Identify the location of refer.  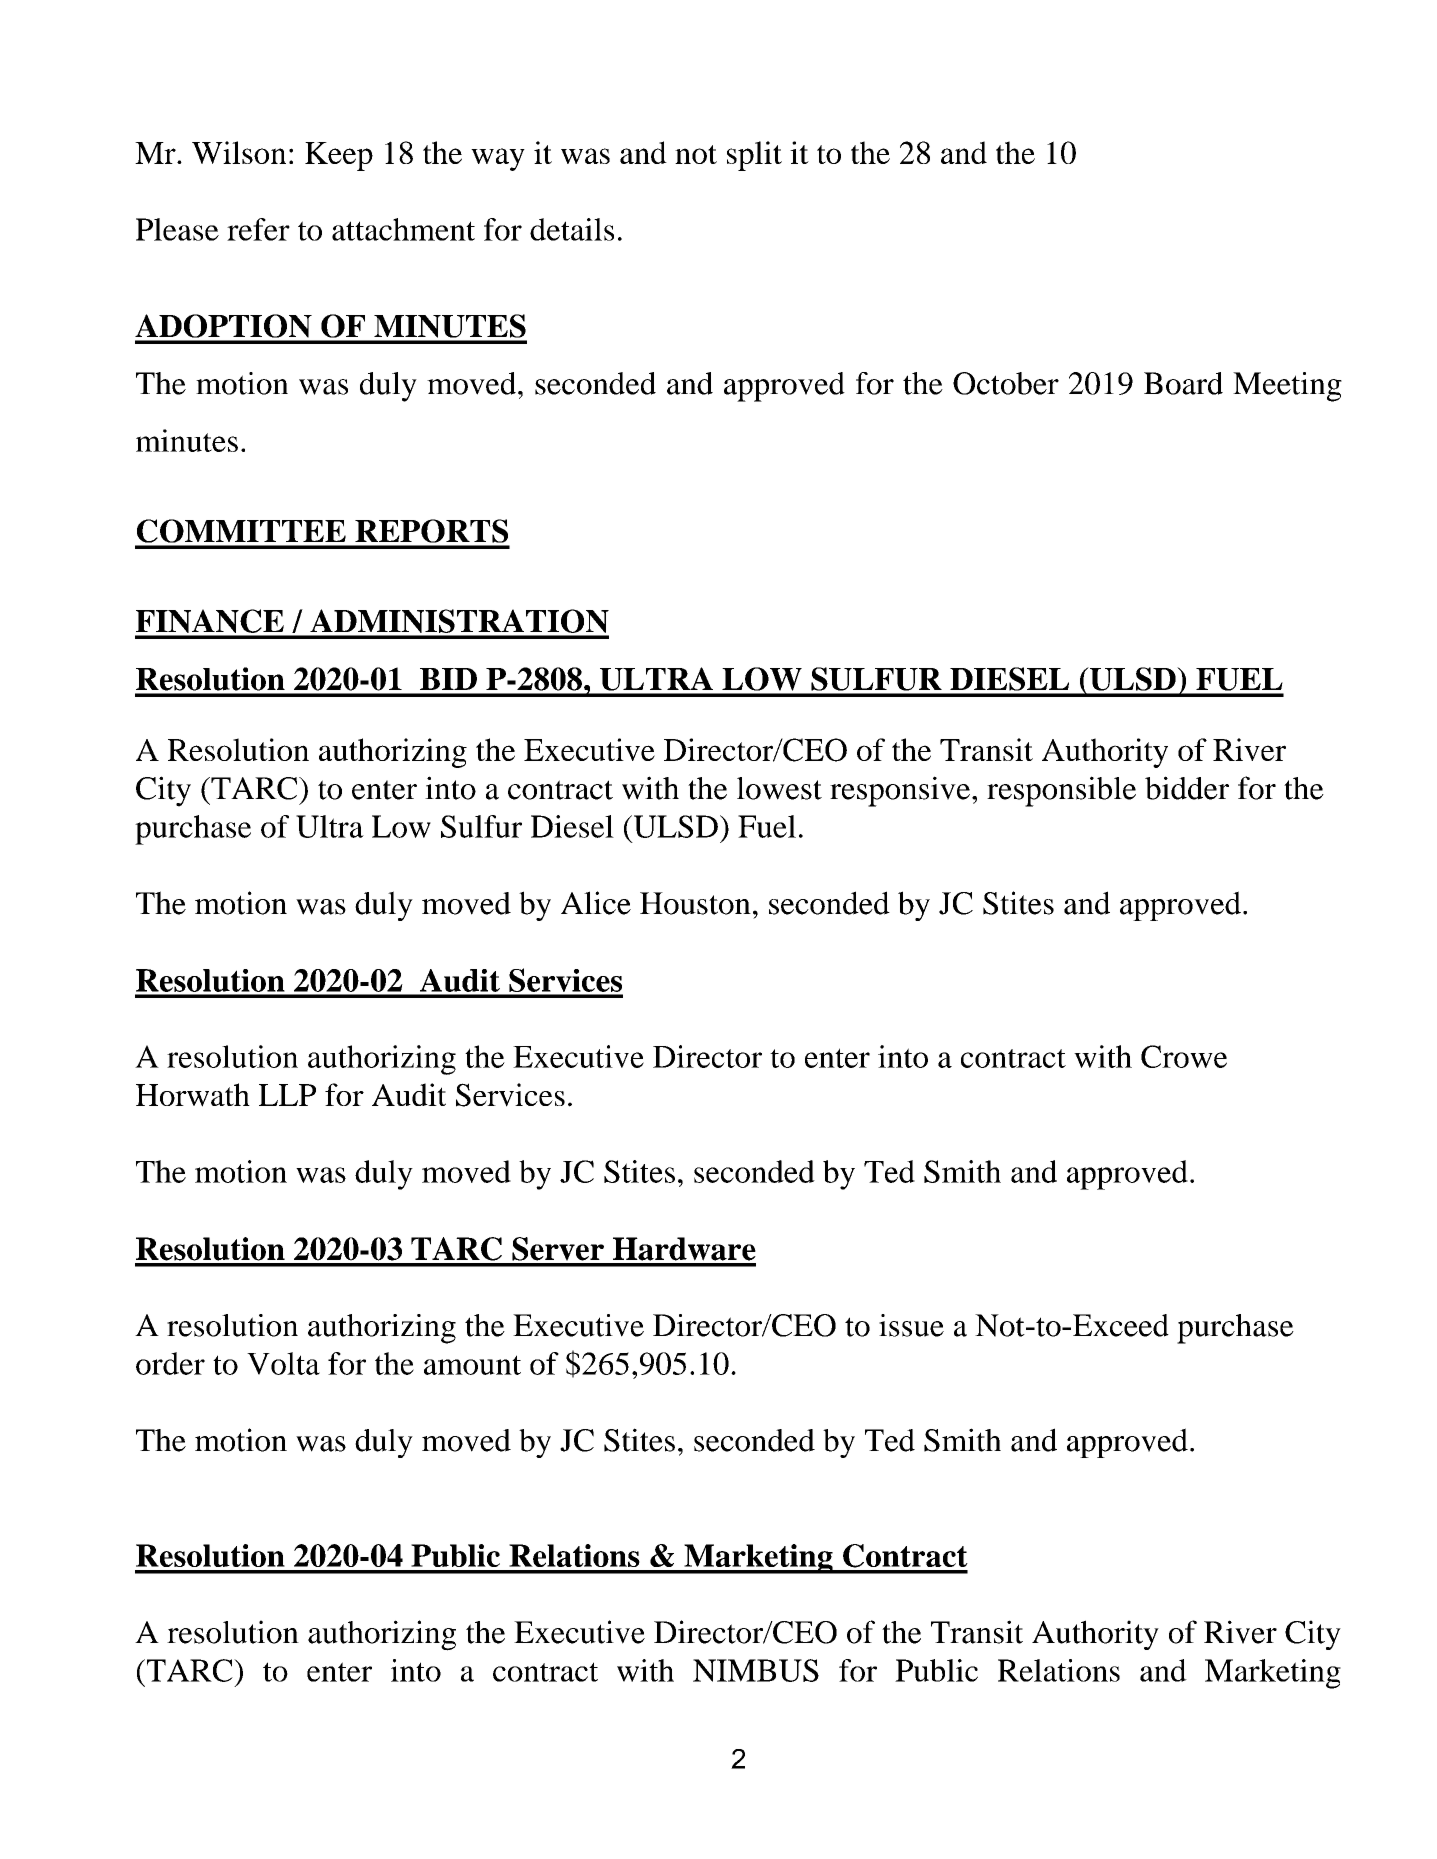
(258, 229).
